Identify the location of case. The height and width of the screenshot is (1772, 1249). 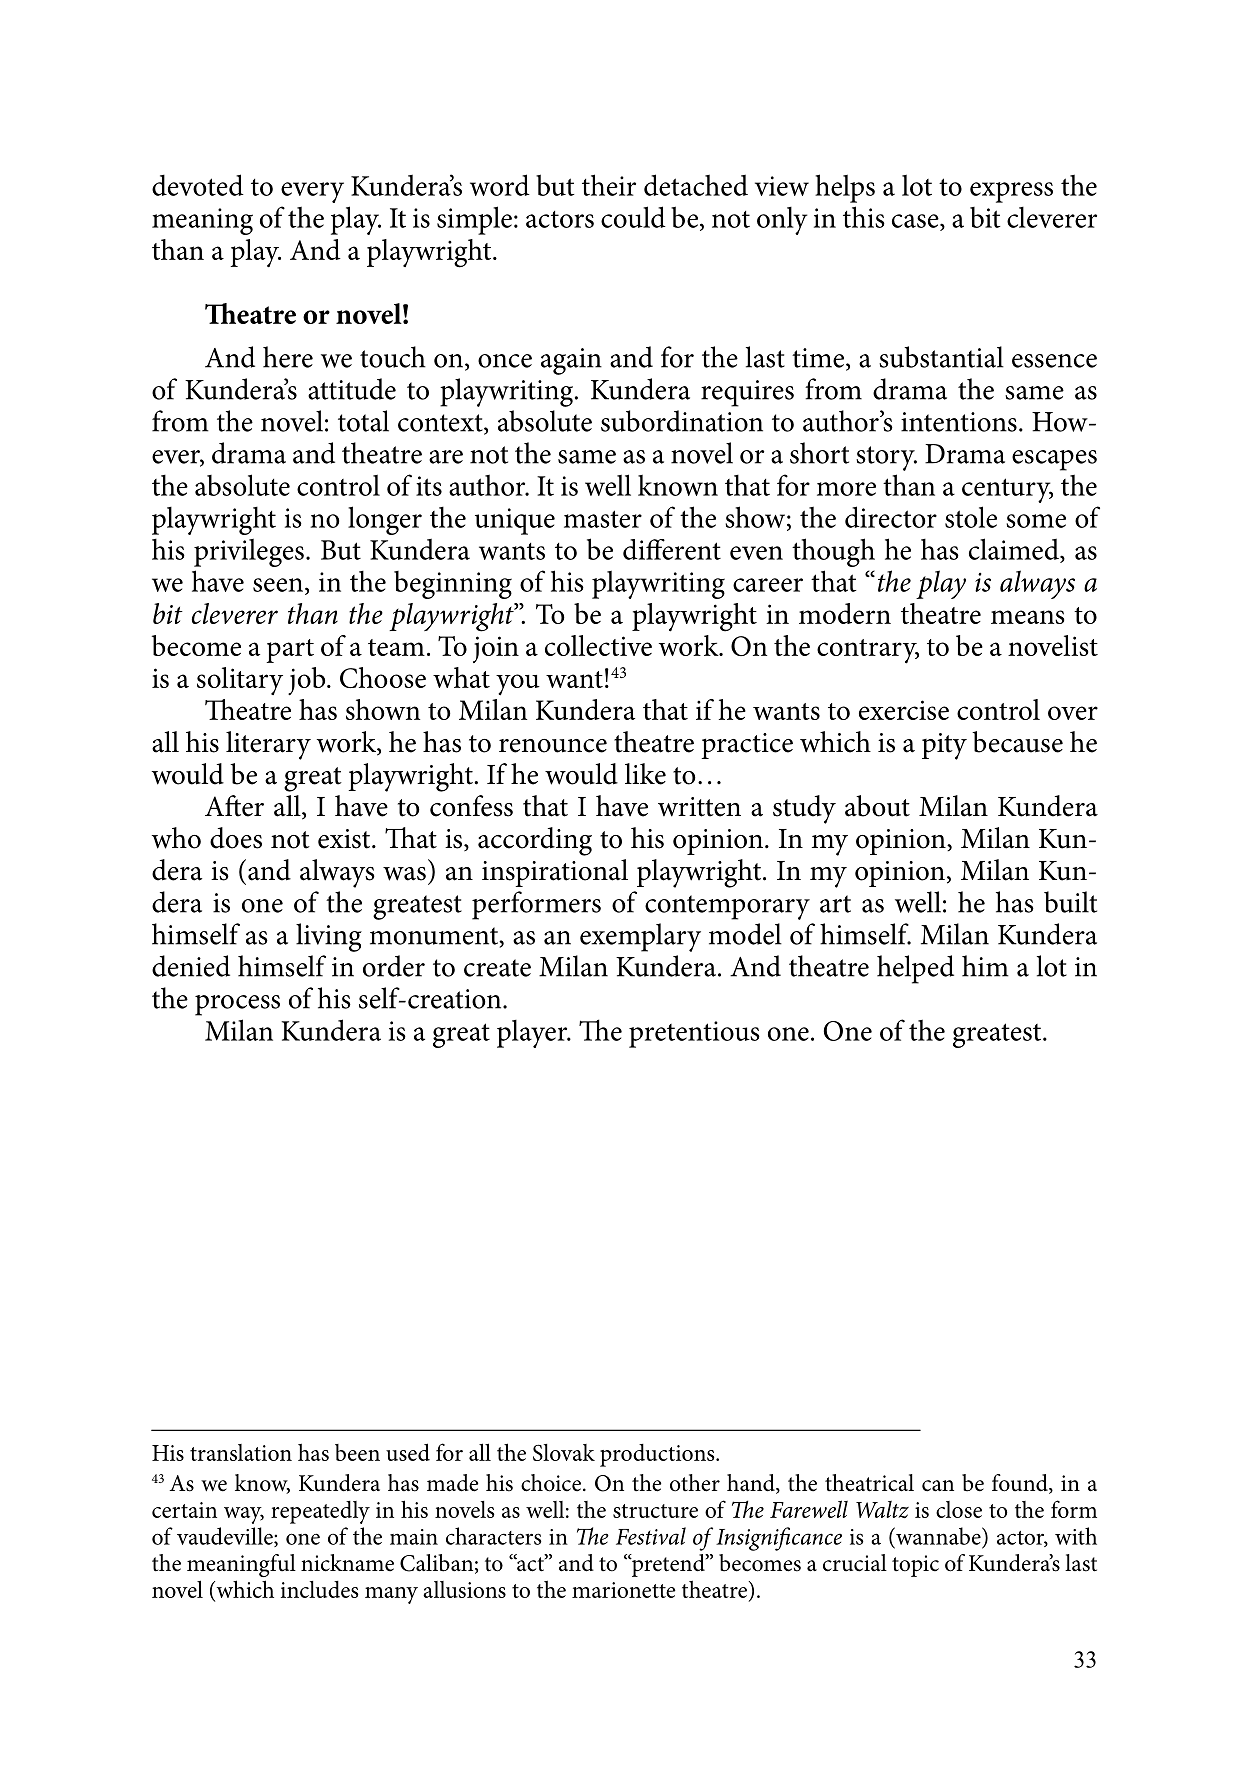
(916, 221).
